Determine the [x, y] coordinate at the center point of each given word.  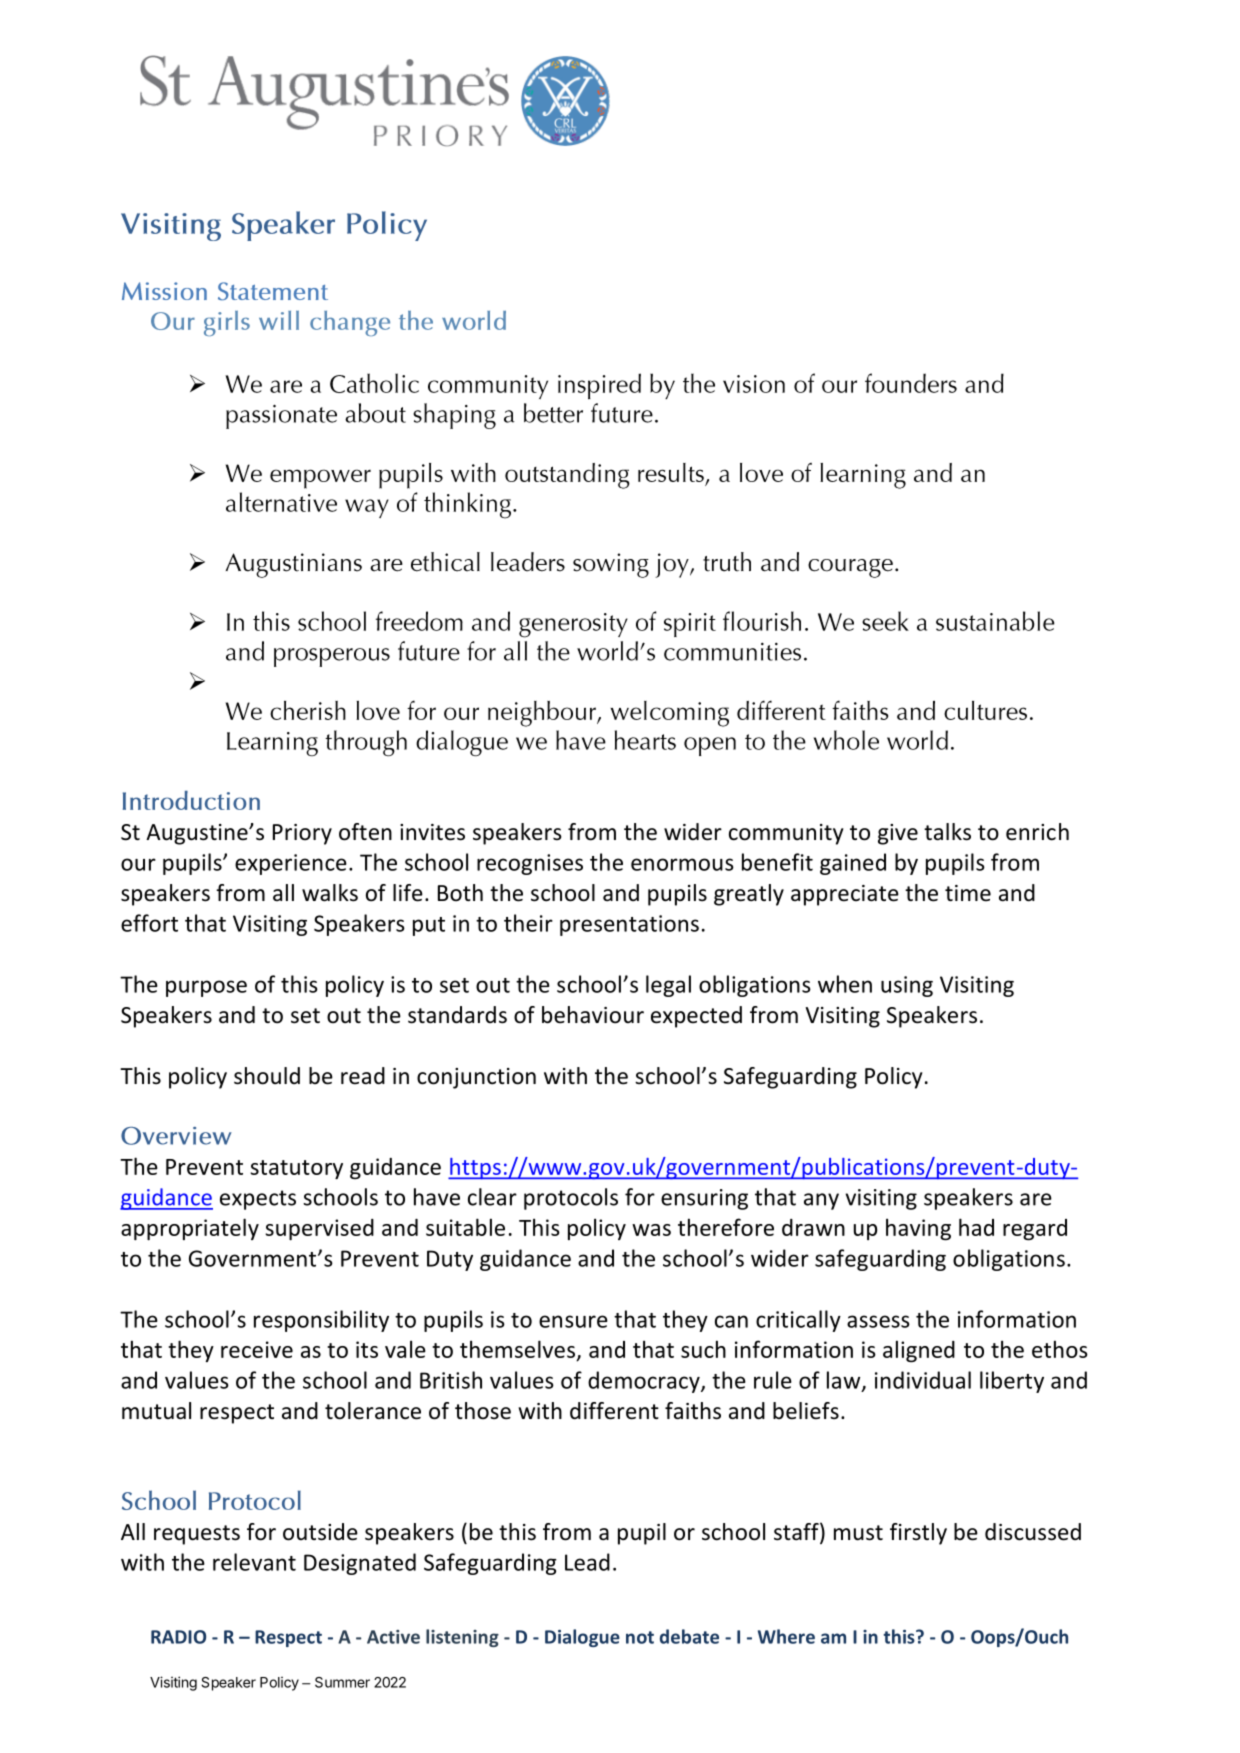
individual [923, 1380]
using [907, 986]
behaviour [593, 1015]
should [267, 1076]
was [651, 1230]
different [614, 1411]
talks [947, 832]
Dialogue [582, 1638]
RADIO [178, 1637]
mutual [156, 1411]
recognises [530, 864]
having [918, 1229]
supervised [319, 1229]
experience [291, 864]
